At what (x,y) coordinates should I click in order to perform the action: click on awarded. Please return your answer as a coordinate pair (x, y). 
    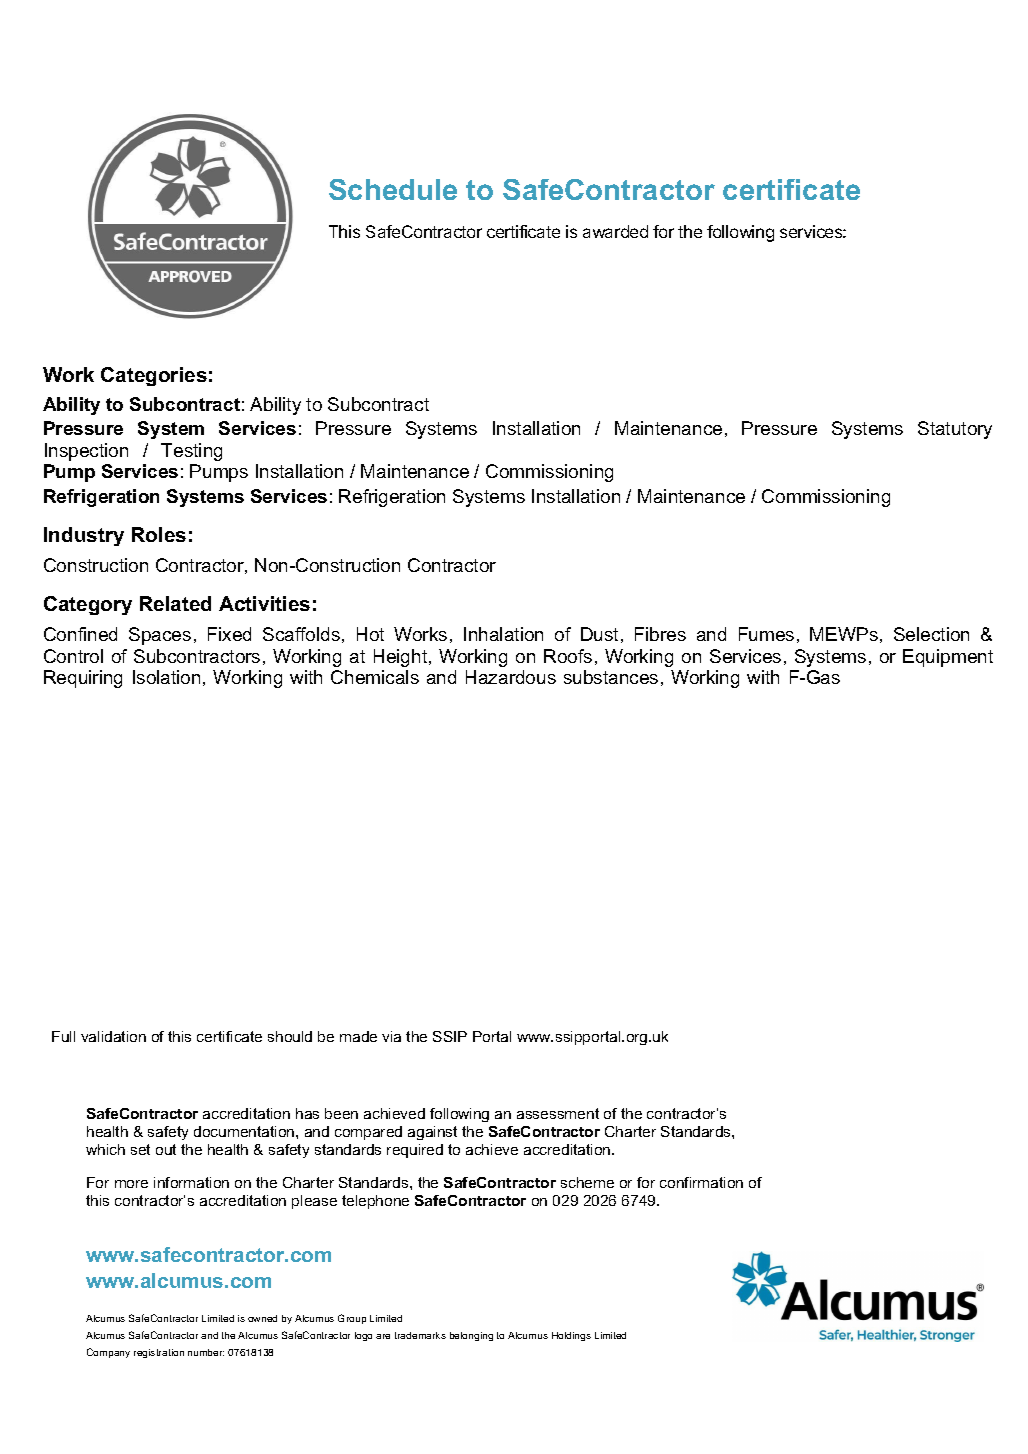
    Looking at the image, I should click on (615, 231).
